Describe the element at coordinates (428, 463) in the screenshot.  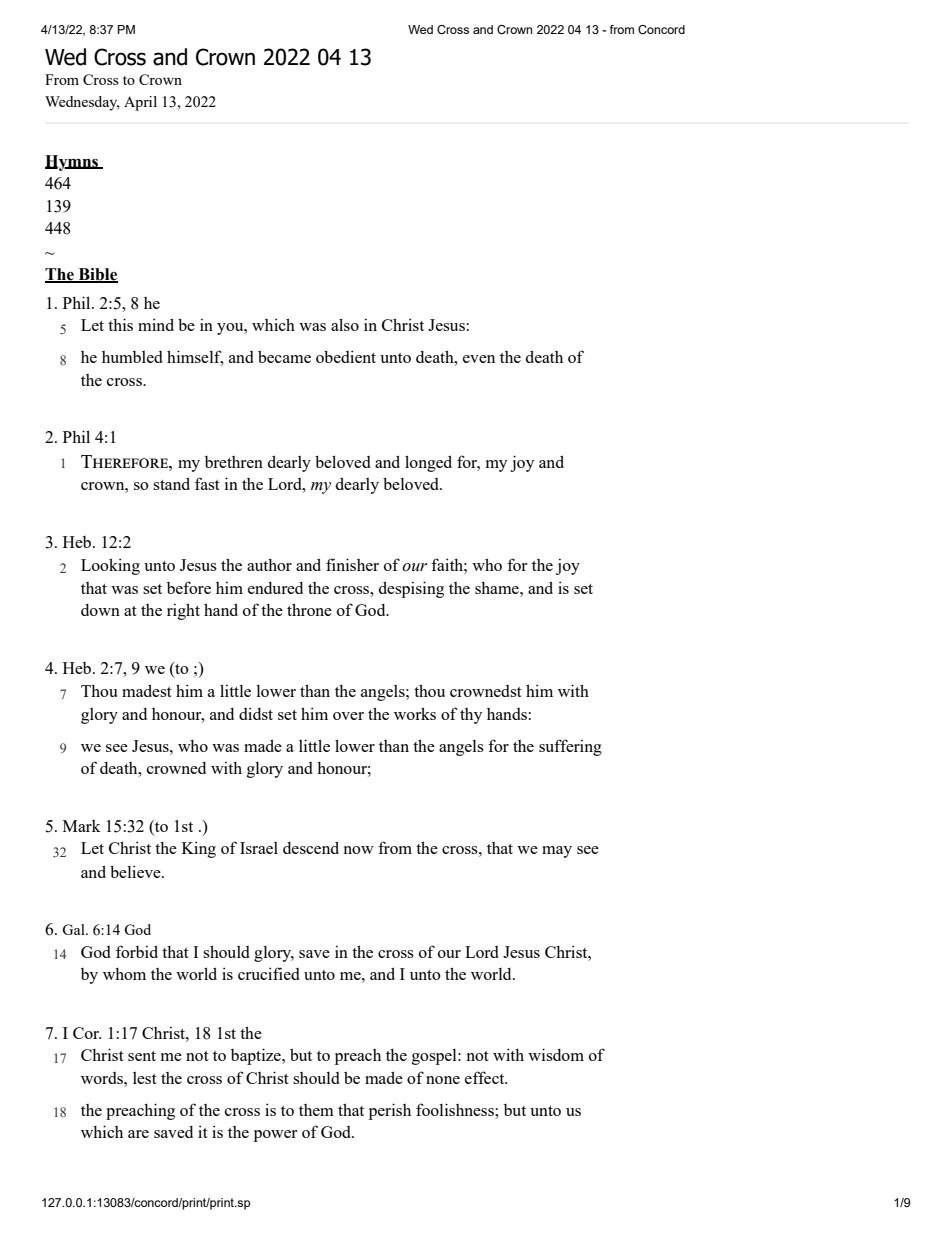
I see `longed` at that location.
